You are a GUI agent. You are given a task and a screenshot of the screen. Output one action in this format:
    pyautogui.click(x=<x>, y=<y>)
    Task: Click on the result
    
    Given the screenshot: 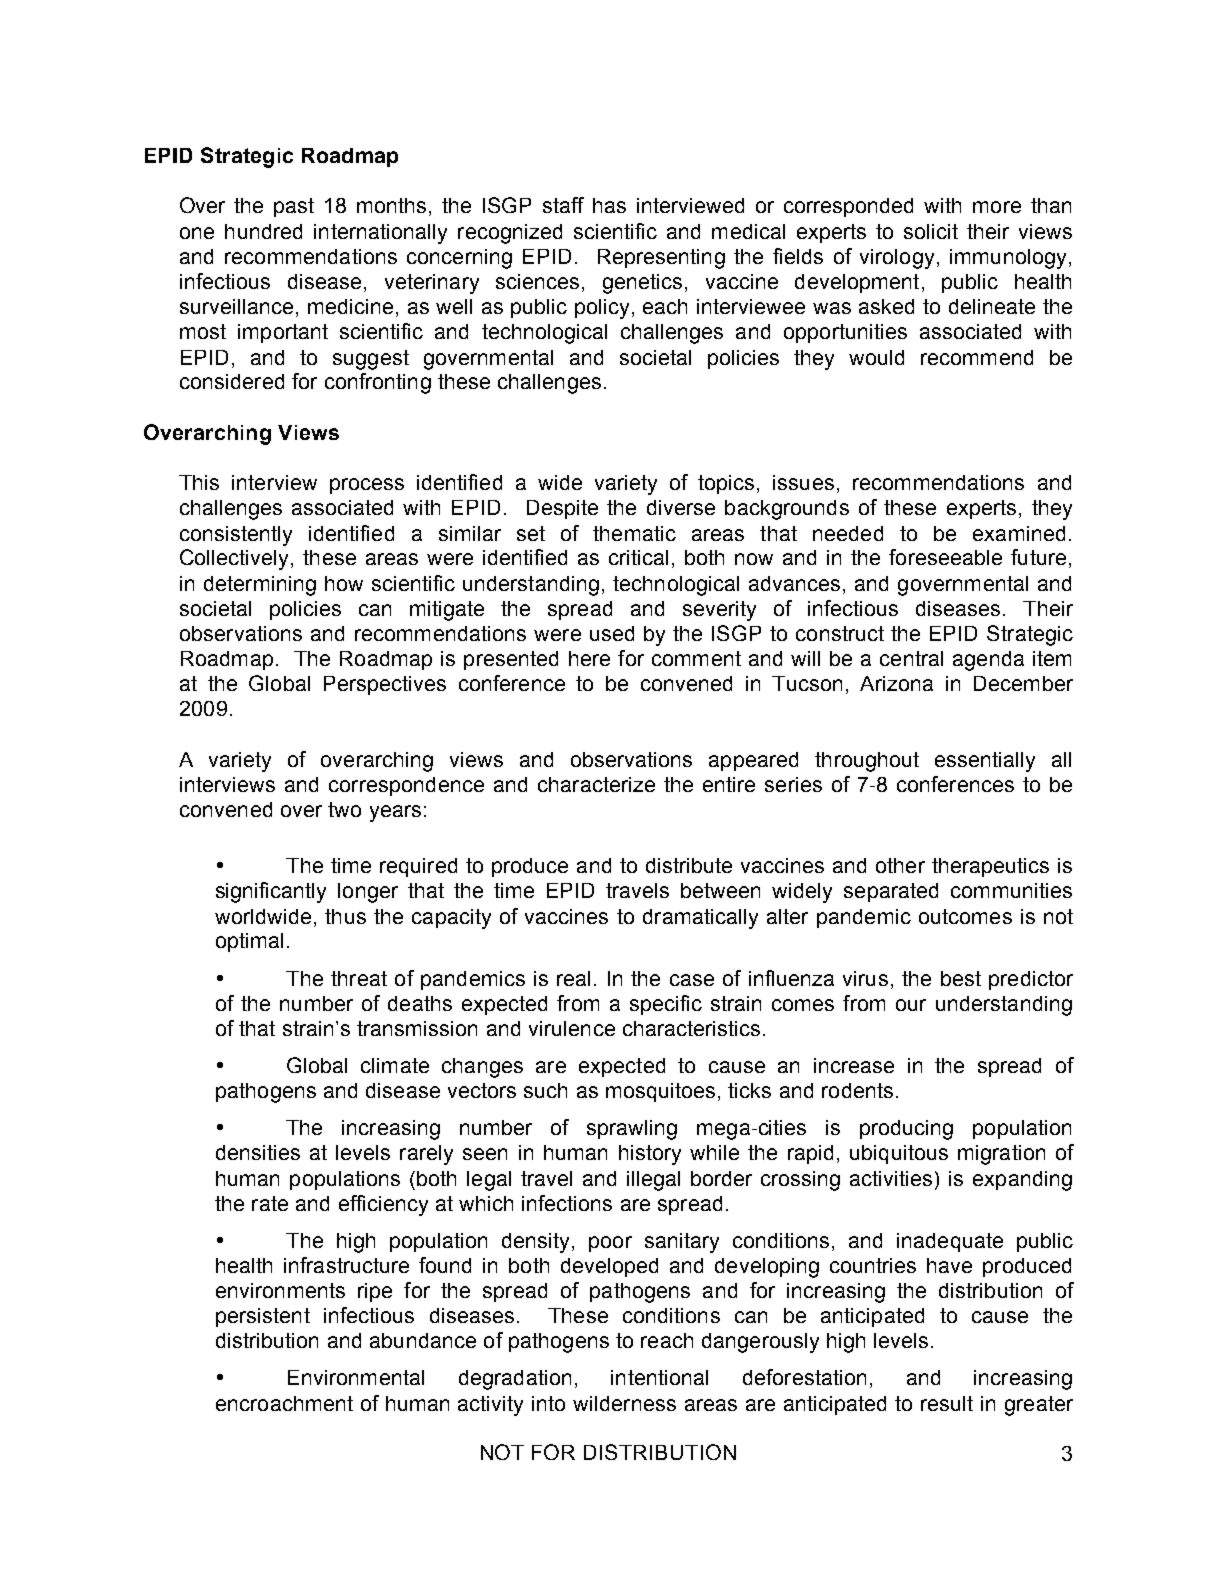 What is the action you would take?
    pyautogui.click(x=947, y=1403)
